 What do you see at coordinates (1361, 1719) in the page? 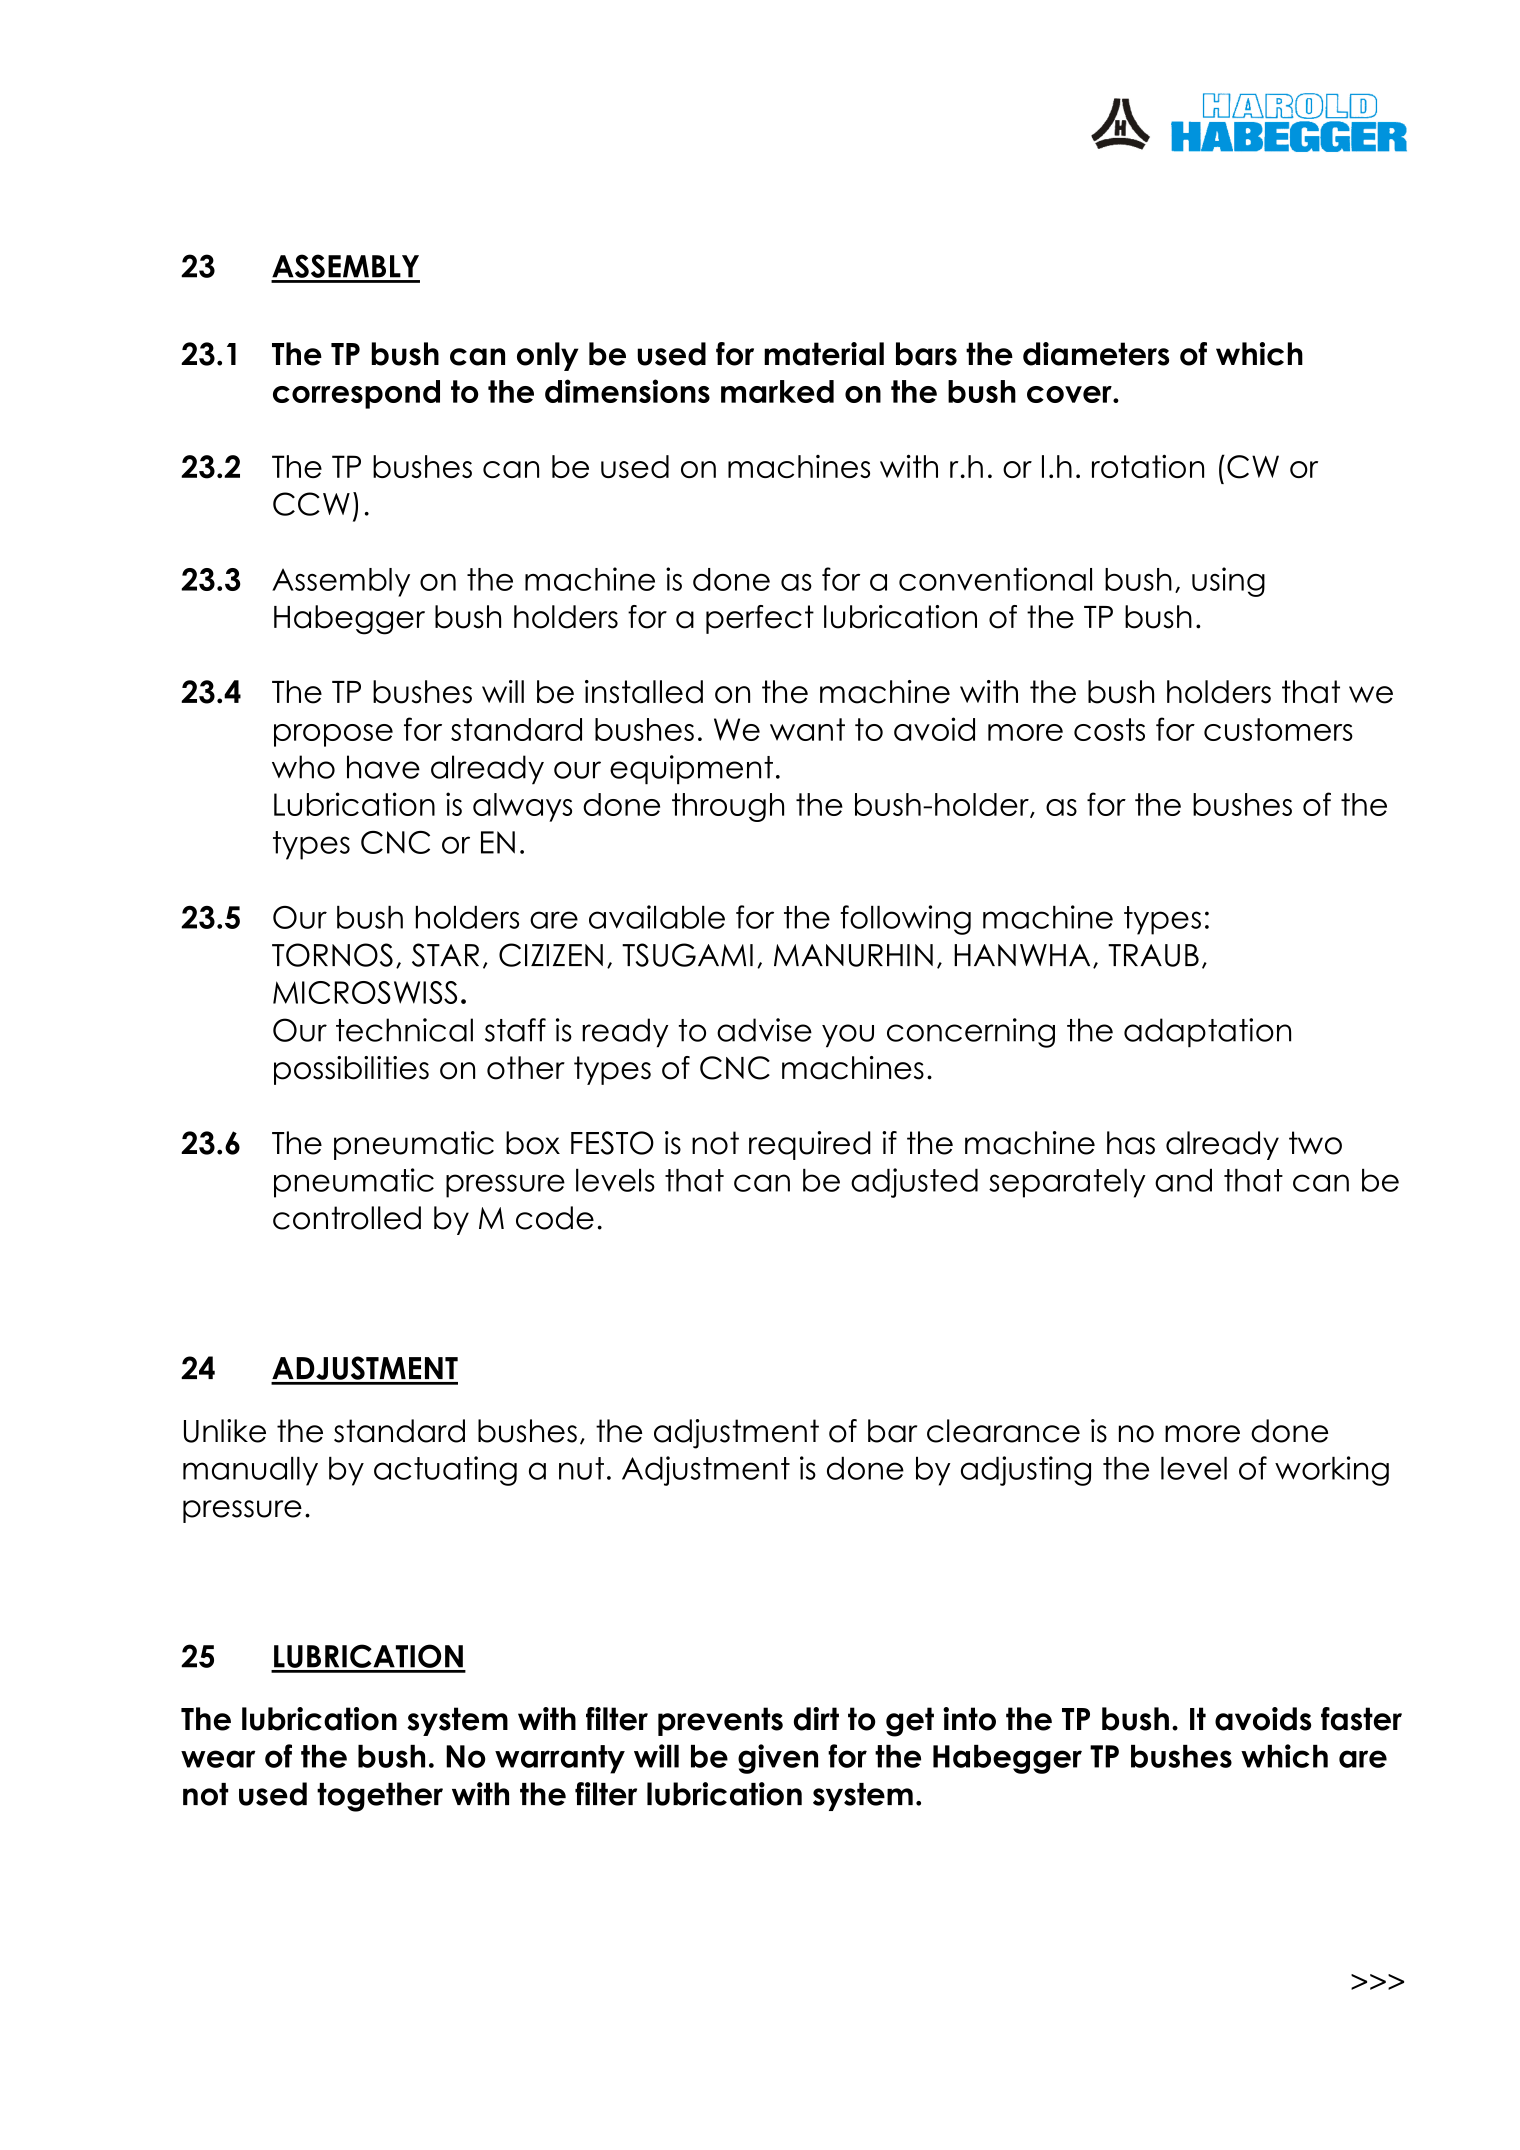
I see `faster` at bounding box center [1361, 1719].
